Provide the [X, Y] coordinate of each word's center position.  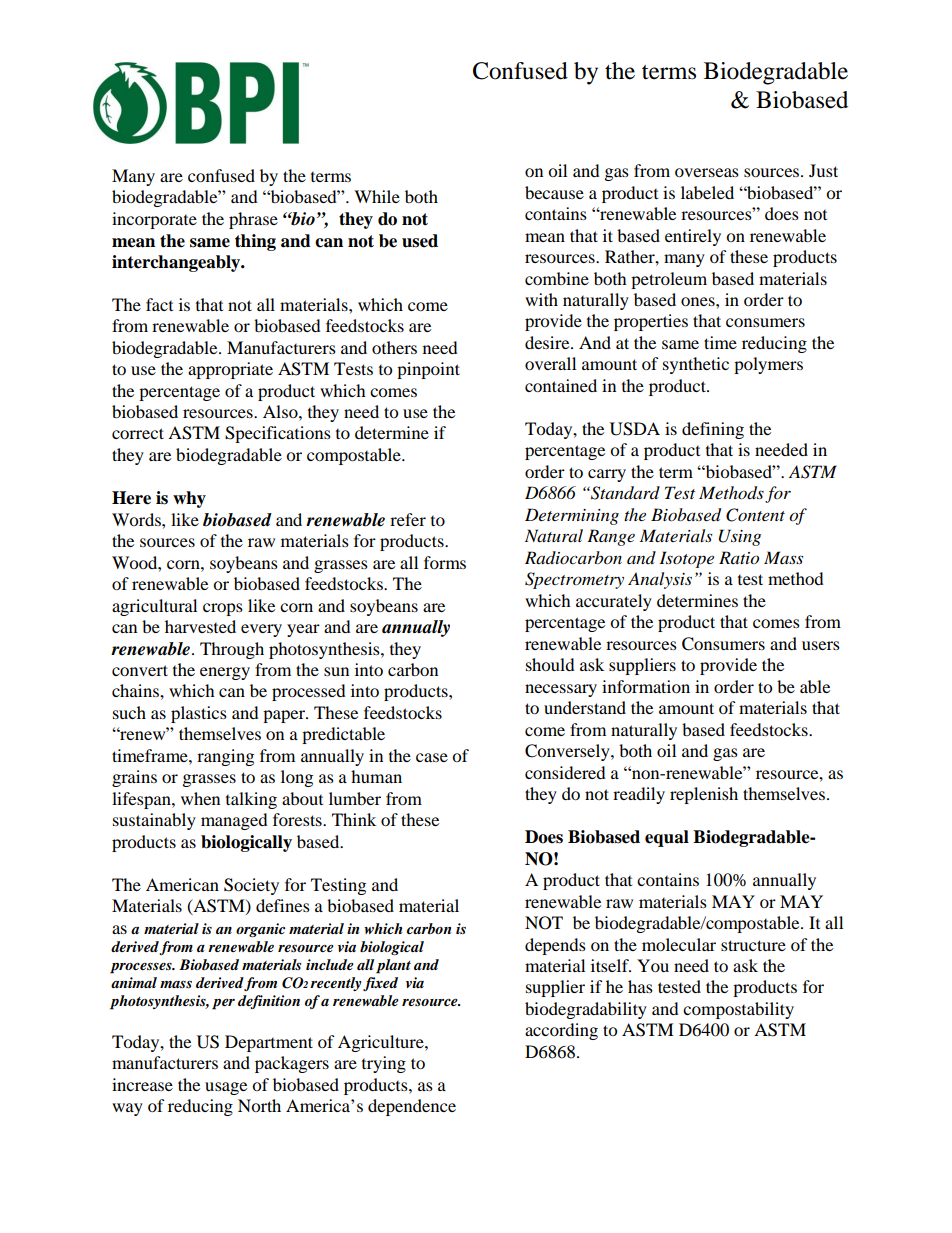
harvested [200, 626]
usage [226, 1088]
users [821, 645]
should [550, 664]
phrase [253, 220]
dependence [412, 1107]
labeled [707, 192]
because [554, 192]
